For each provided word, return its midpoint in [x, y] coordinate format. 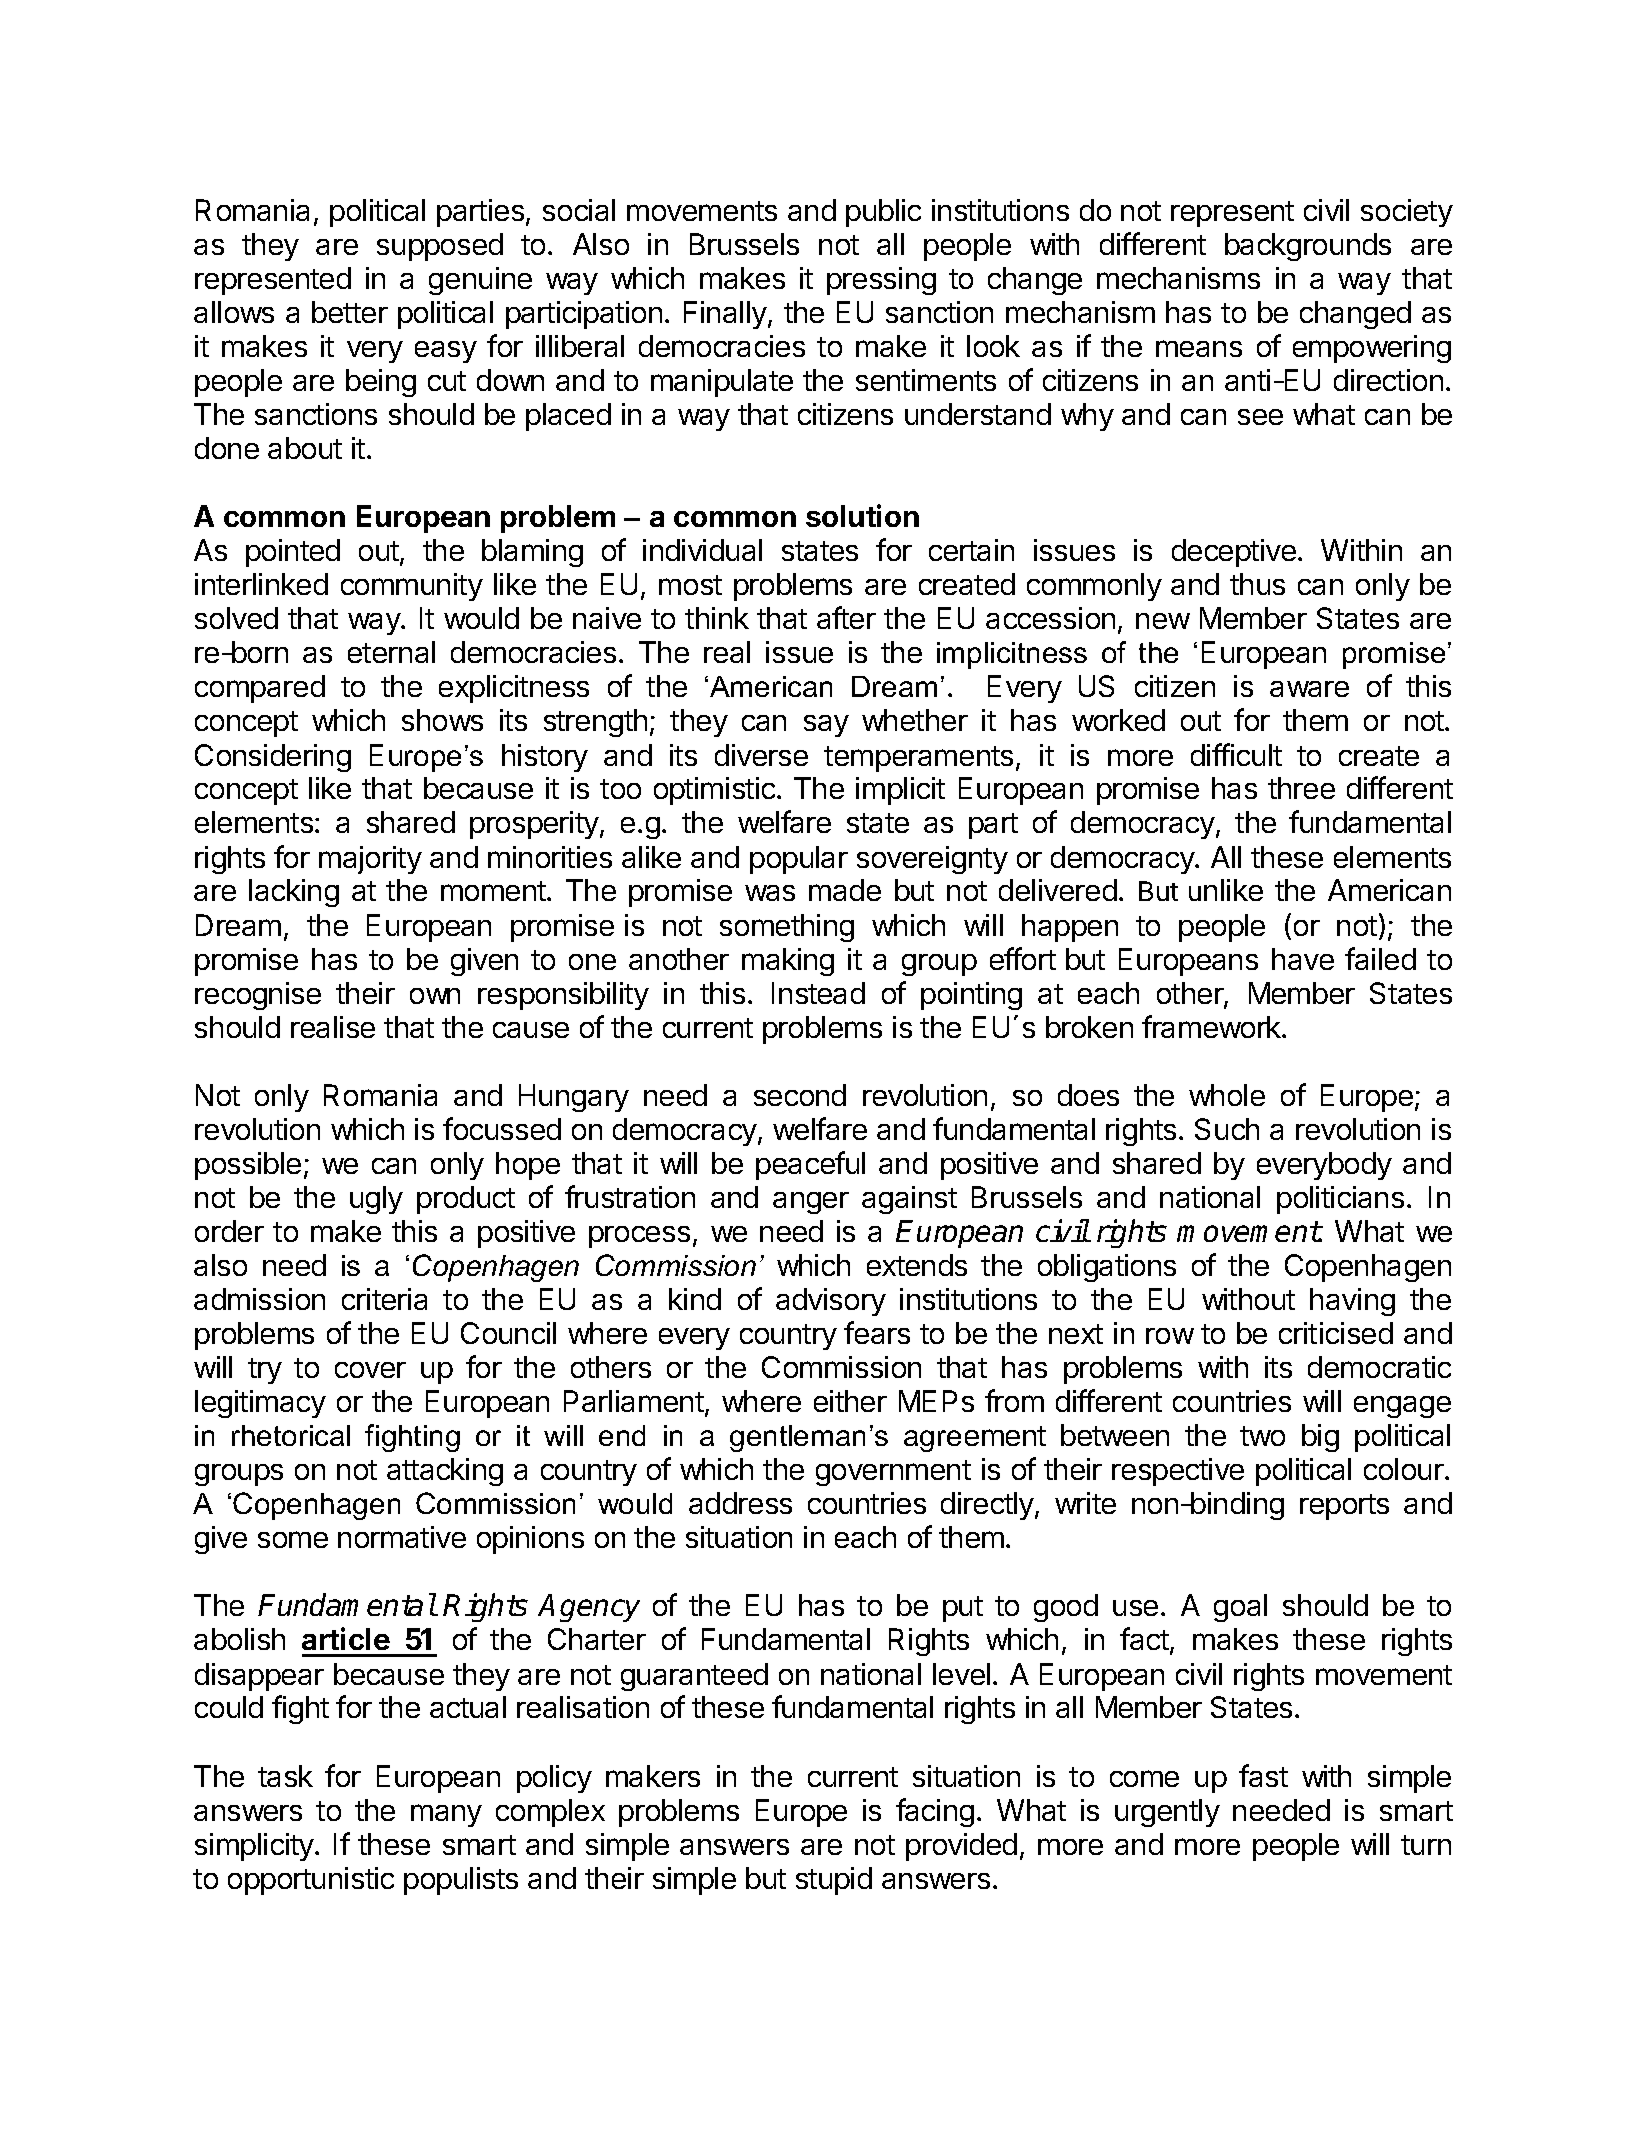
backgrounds [1308, 247]
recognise [258, 996]
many [446, 1815]
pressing [881, 281]
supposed [440, 247]
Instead [818, 993]
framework [1212, 1026]
